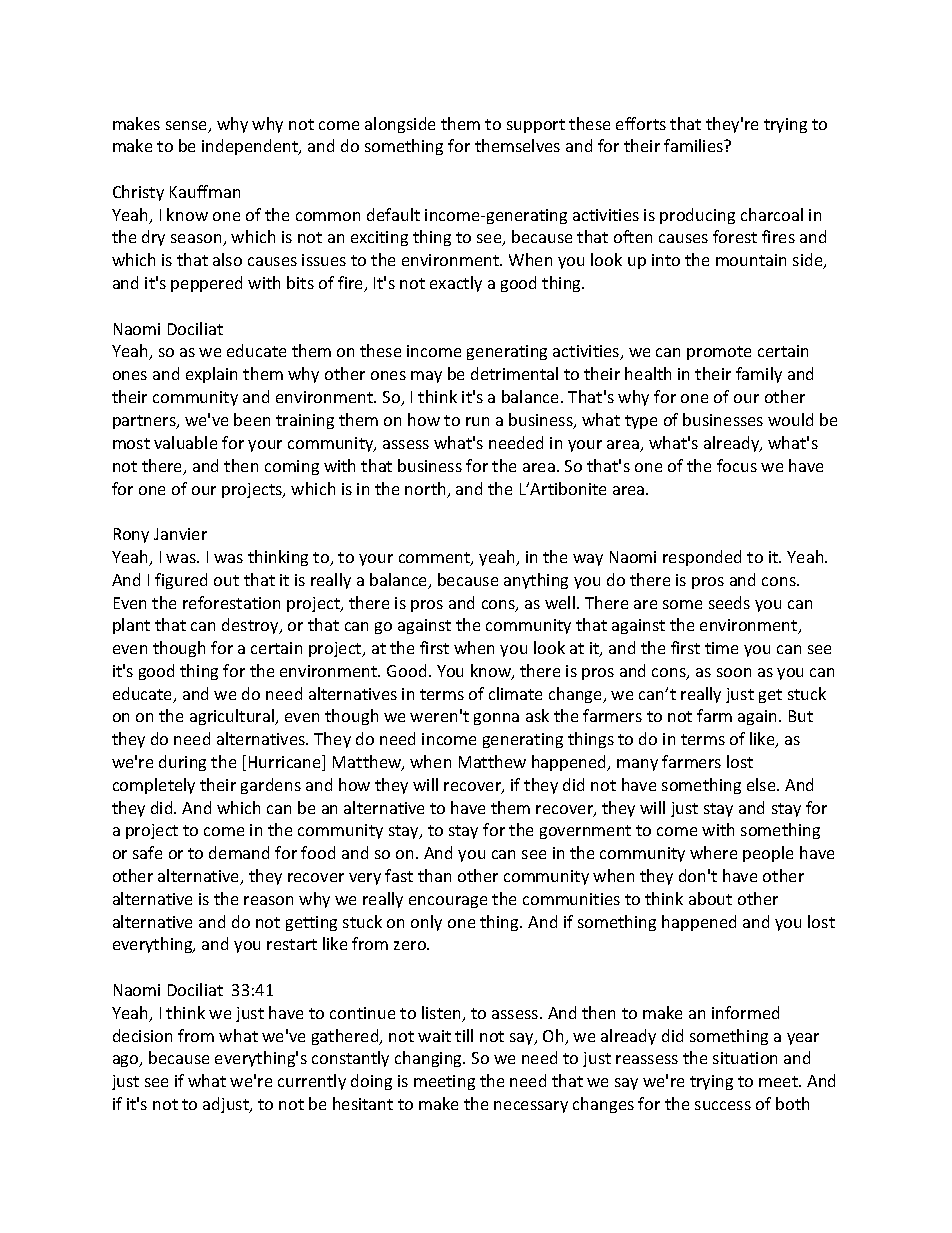  Describe the element at coordinates (536, 126) in the screenshot. I see `support` at that location.
